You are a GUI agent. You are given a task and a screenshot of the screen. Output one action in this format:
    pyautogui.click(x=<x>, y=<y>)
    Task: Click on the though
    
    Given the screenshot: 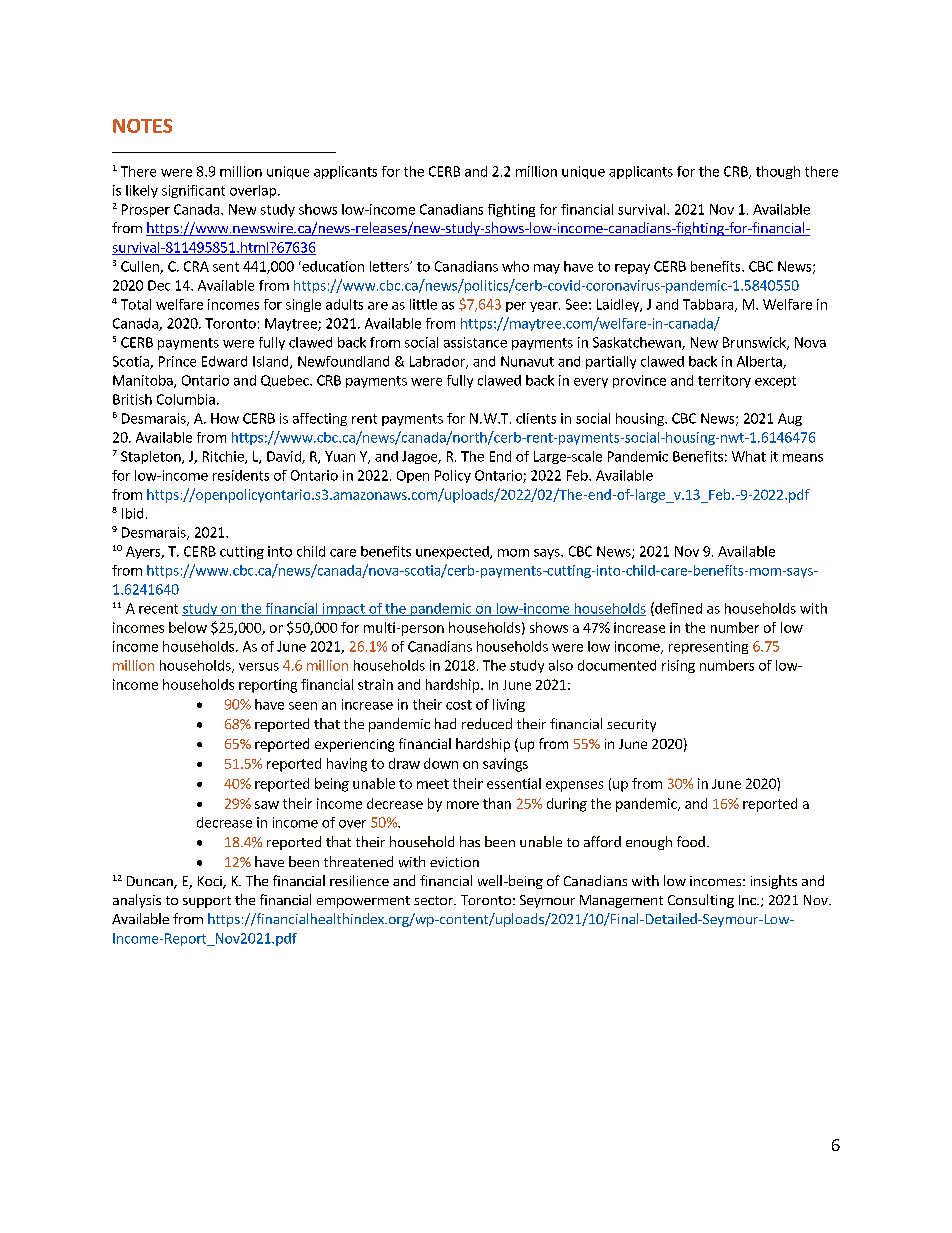 What is the action you would take?
    pyautogui.click(x=778, y=172)
